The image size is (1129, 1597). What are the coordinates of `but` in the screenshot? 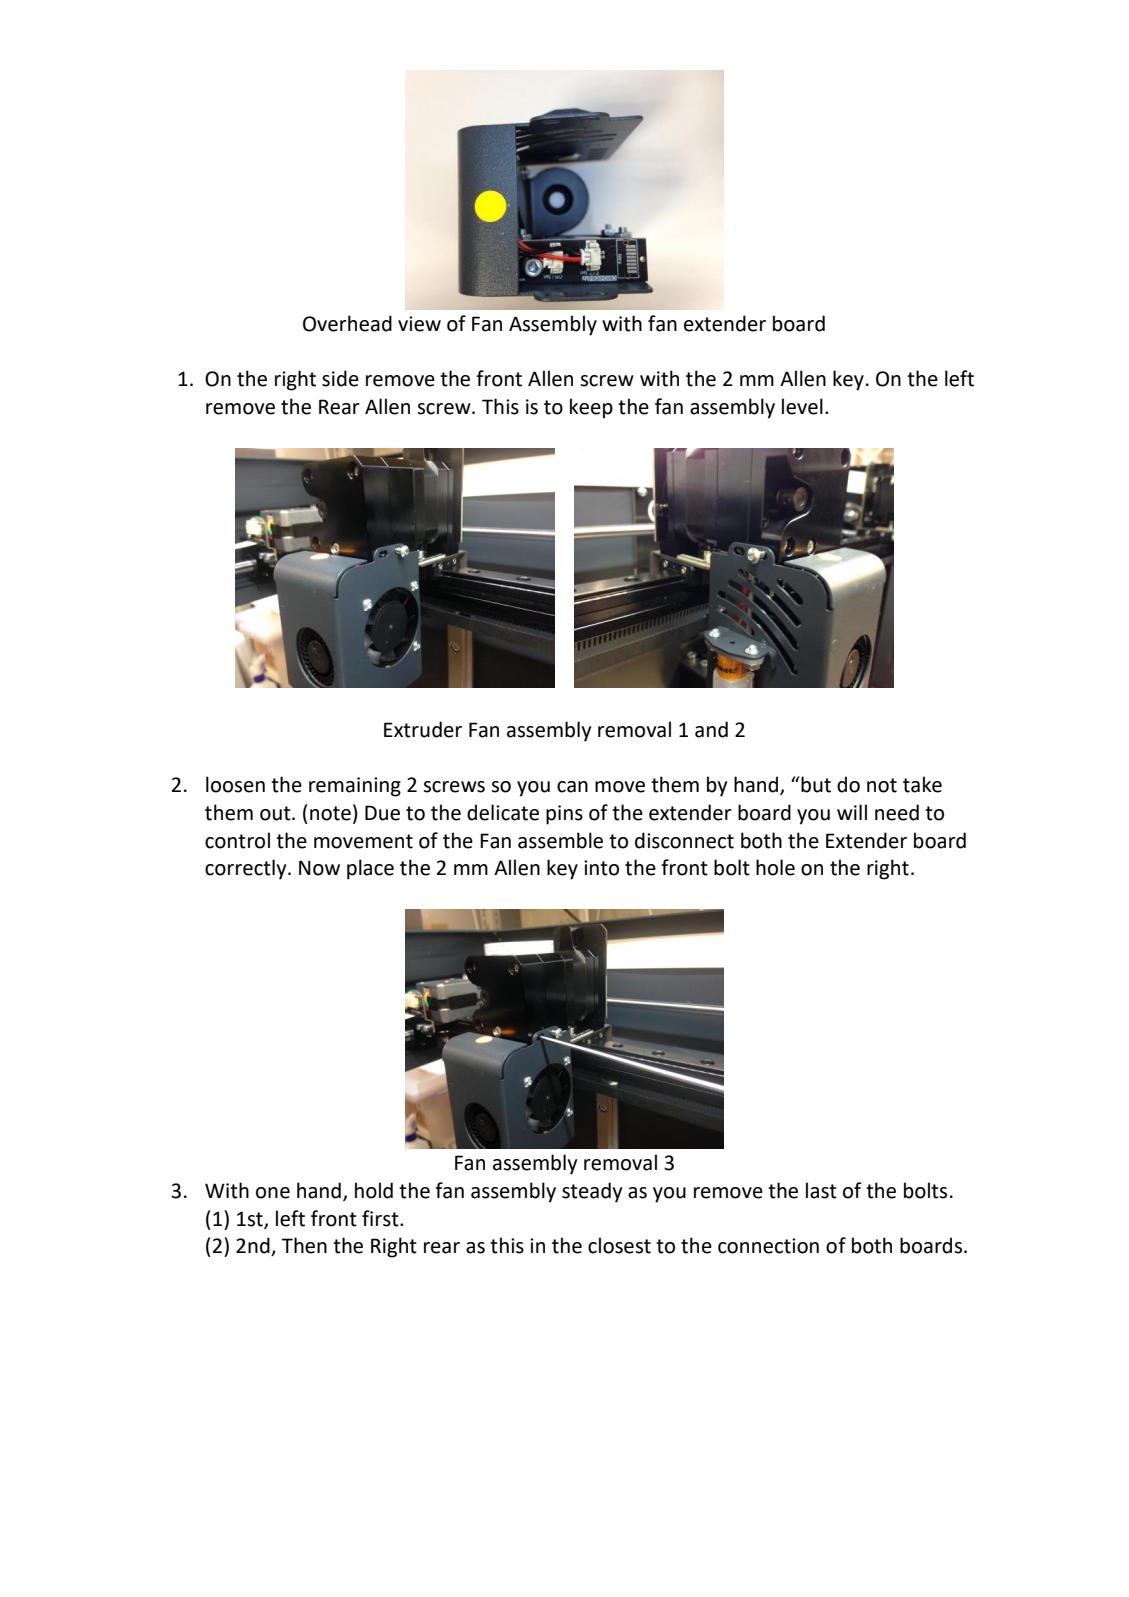 It's located at (815, 784).
